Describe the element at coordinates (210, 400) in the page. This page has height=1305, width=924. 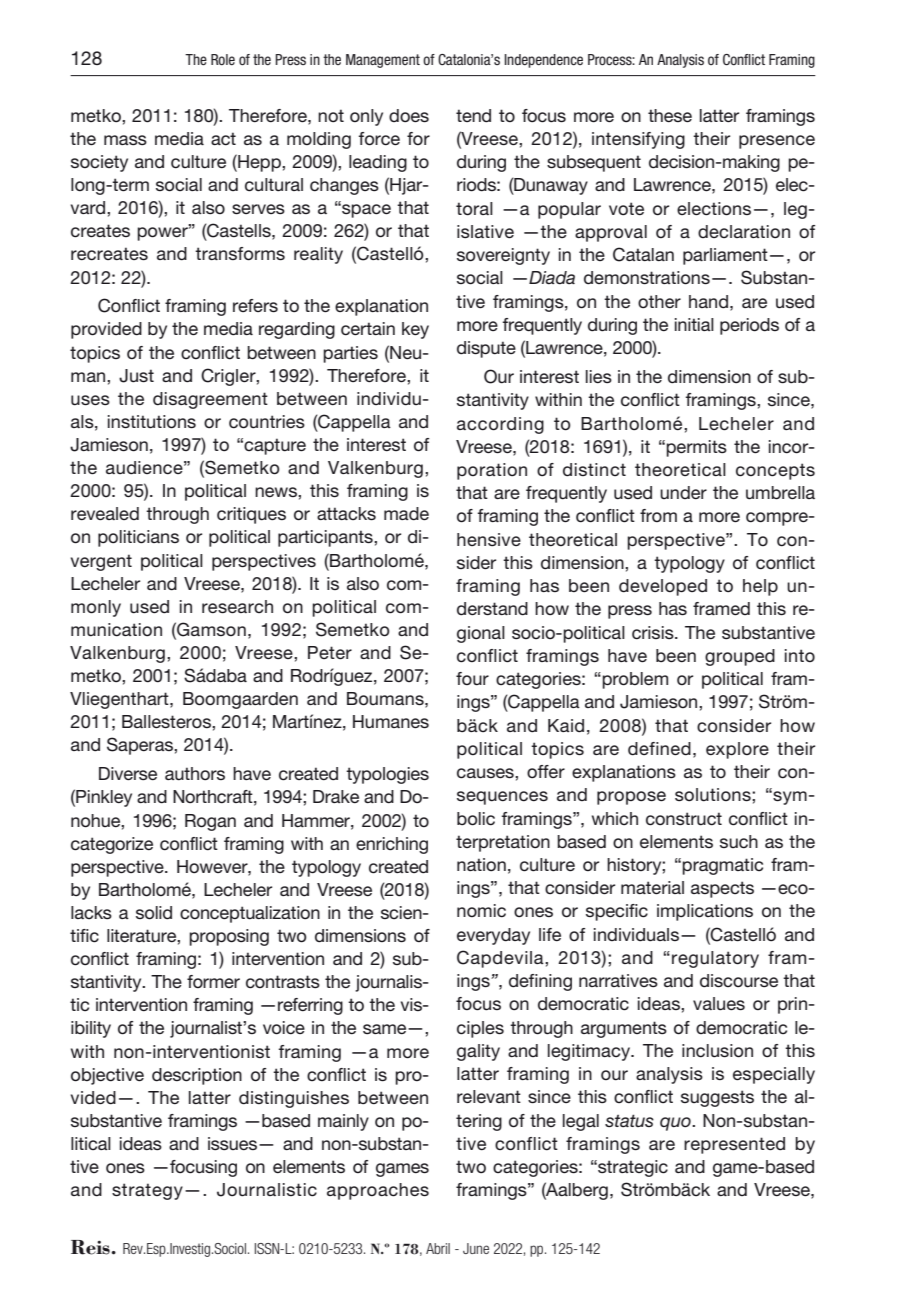
I see `disagreement` at that location.
